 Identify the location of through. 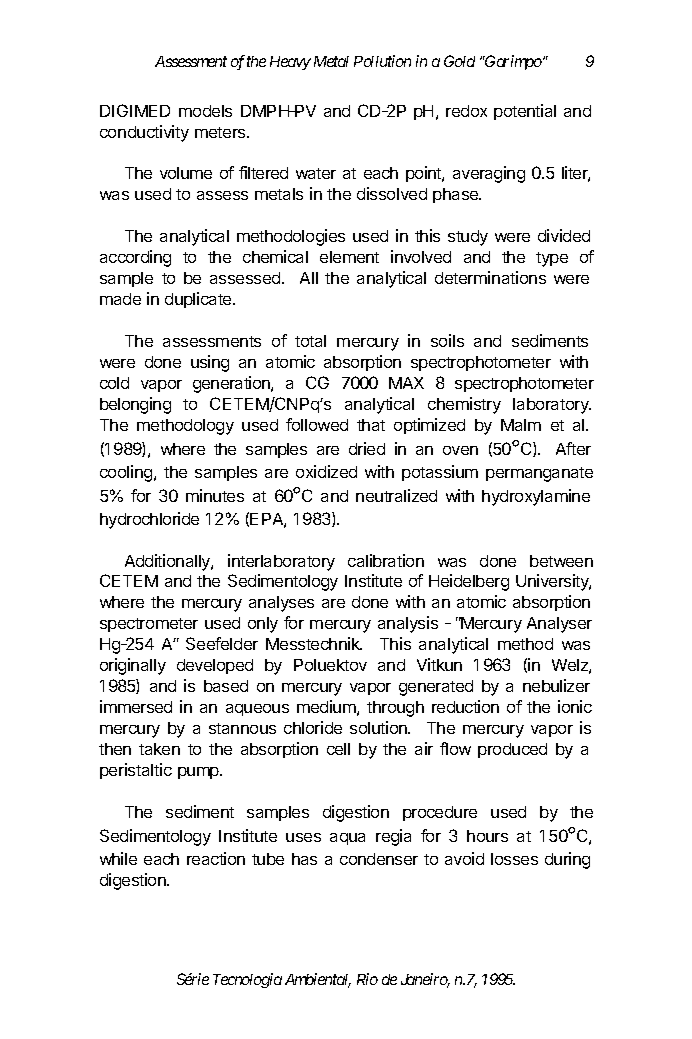
(395, 709).
